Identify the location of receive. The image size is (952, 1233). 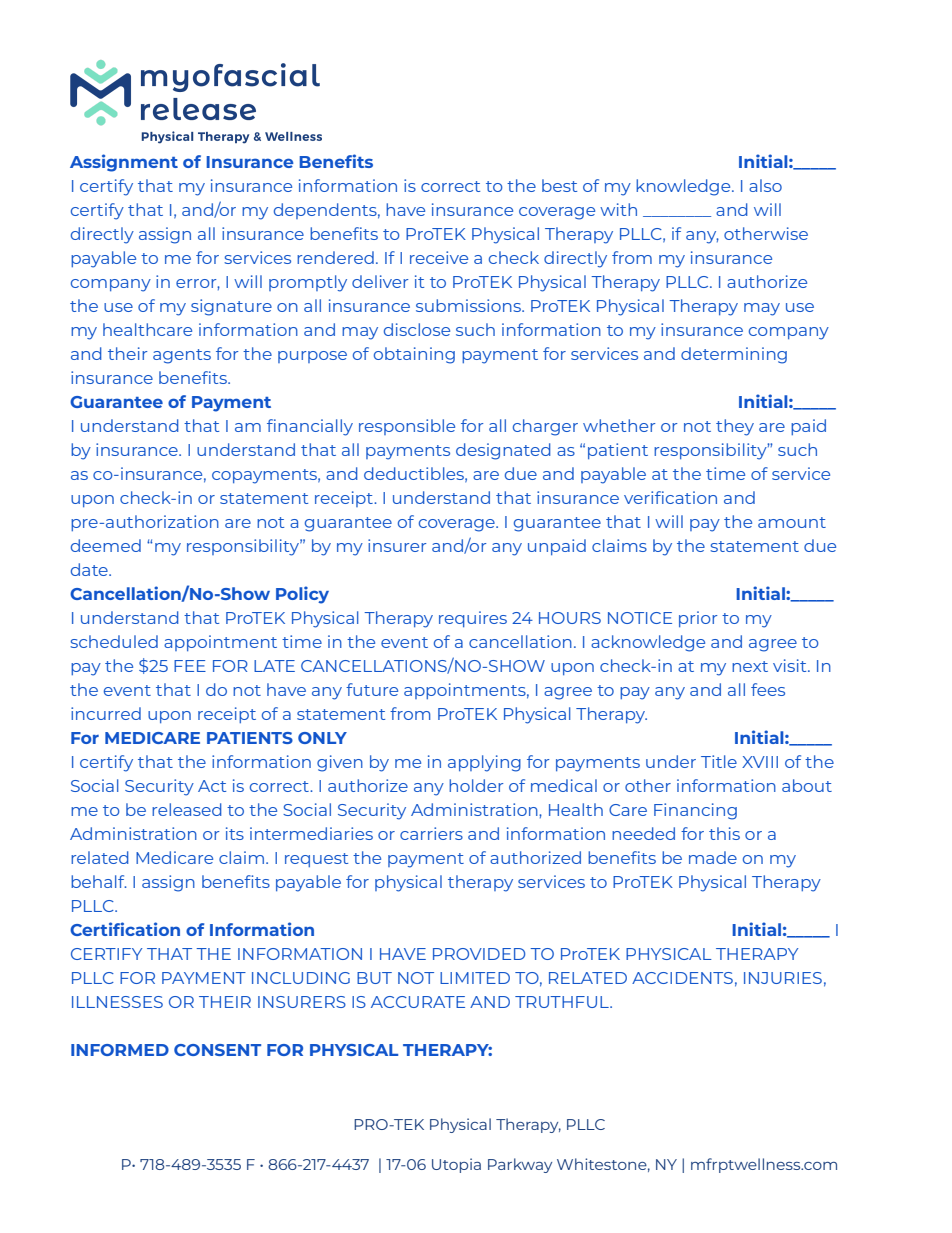
(439, 257).
